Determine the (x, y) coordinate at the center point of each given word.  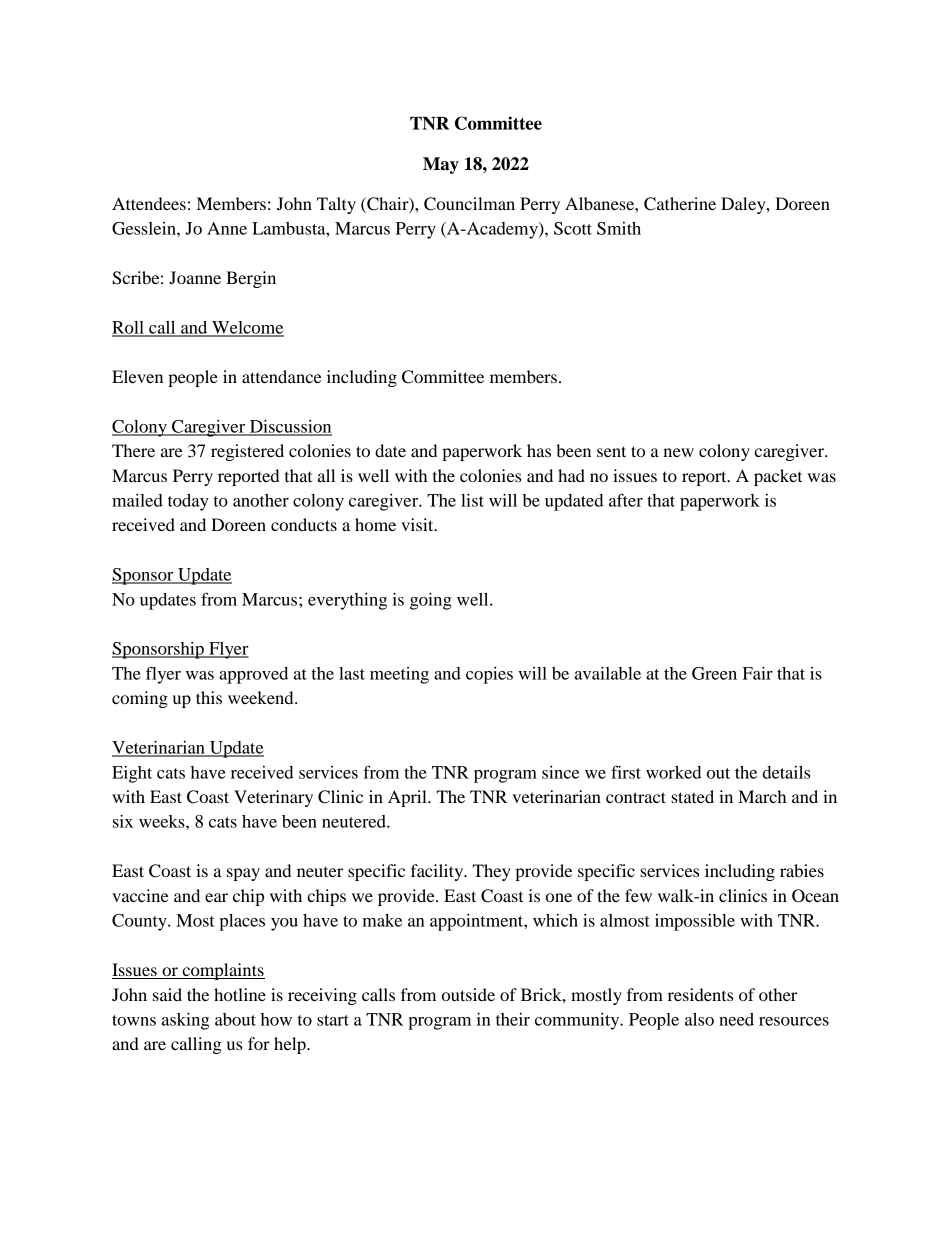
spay (243, 874)
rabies (802, 870)
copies (489, 675)
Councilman (469, 204)
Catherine (680, 204)
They (492, 872)
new (678, 452)
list (472, 500)
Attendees (149, 203)
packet (778, 477)
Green (714, 673)
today (188, 502)
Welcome (247, 328)
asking (185, 1021)
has (539, 450)
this (209, 697)
